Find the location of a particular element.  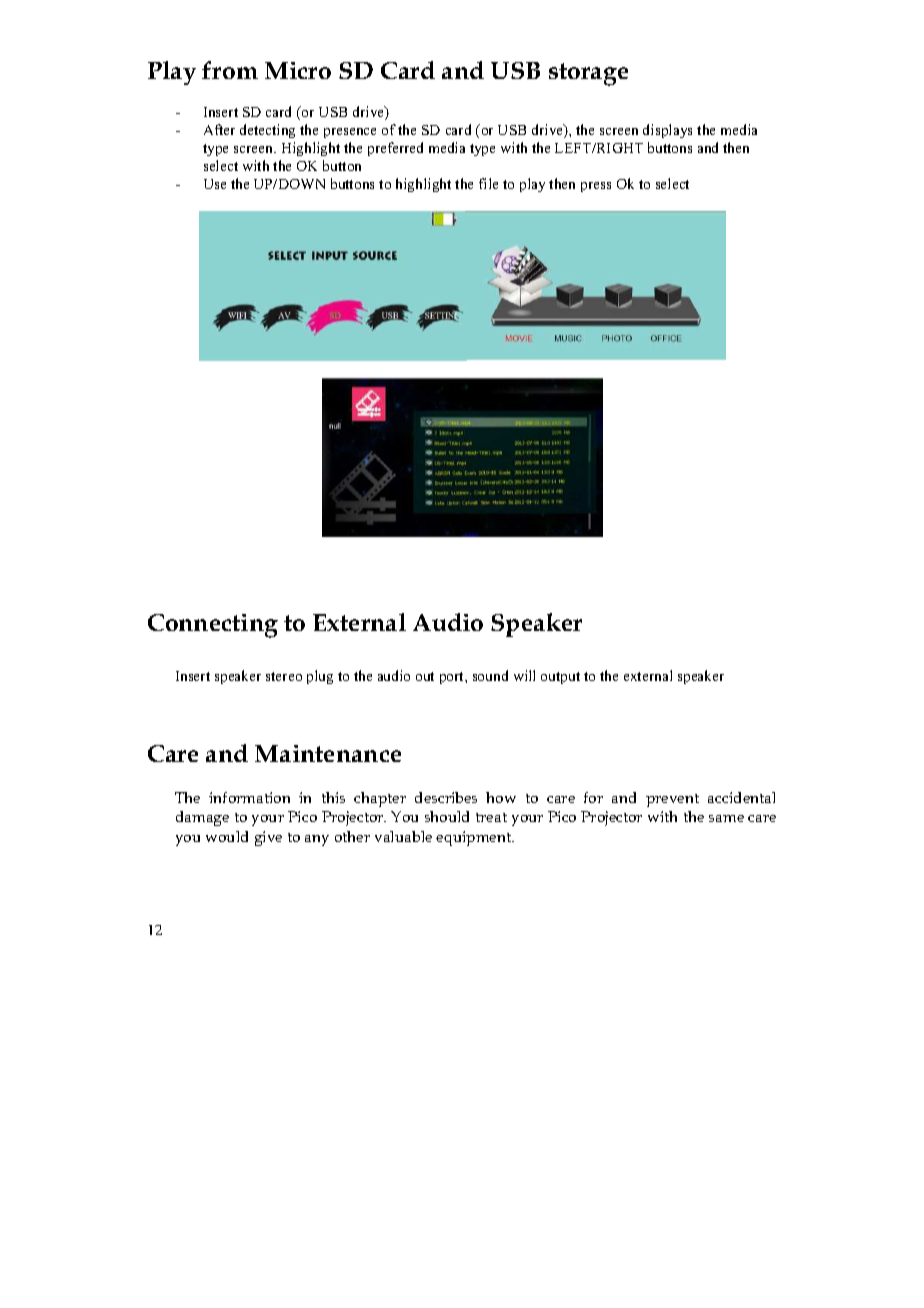

output is located at coordinates (560, 678).
